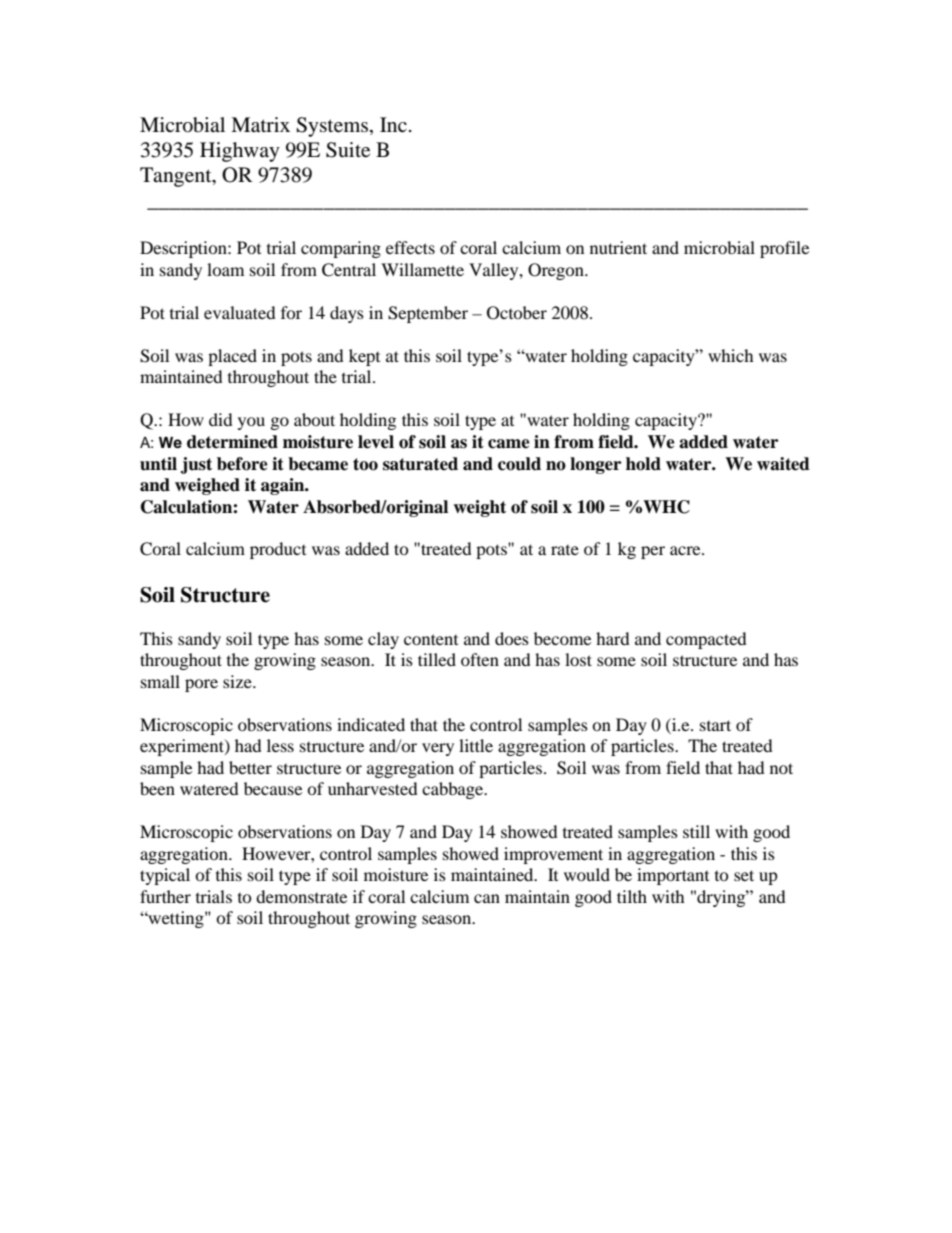 The image size is (952, 1233). I want to click on set, so click(744, 875).
